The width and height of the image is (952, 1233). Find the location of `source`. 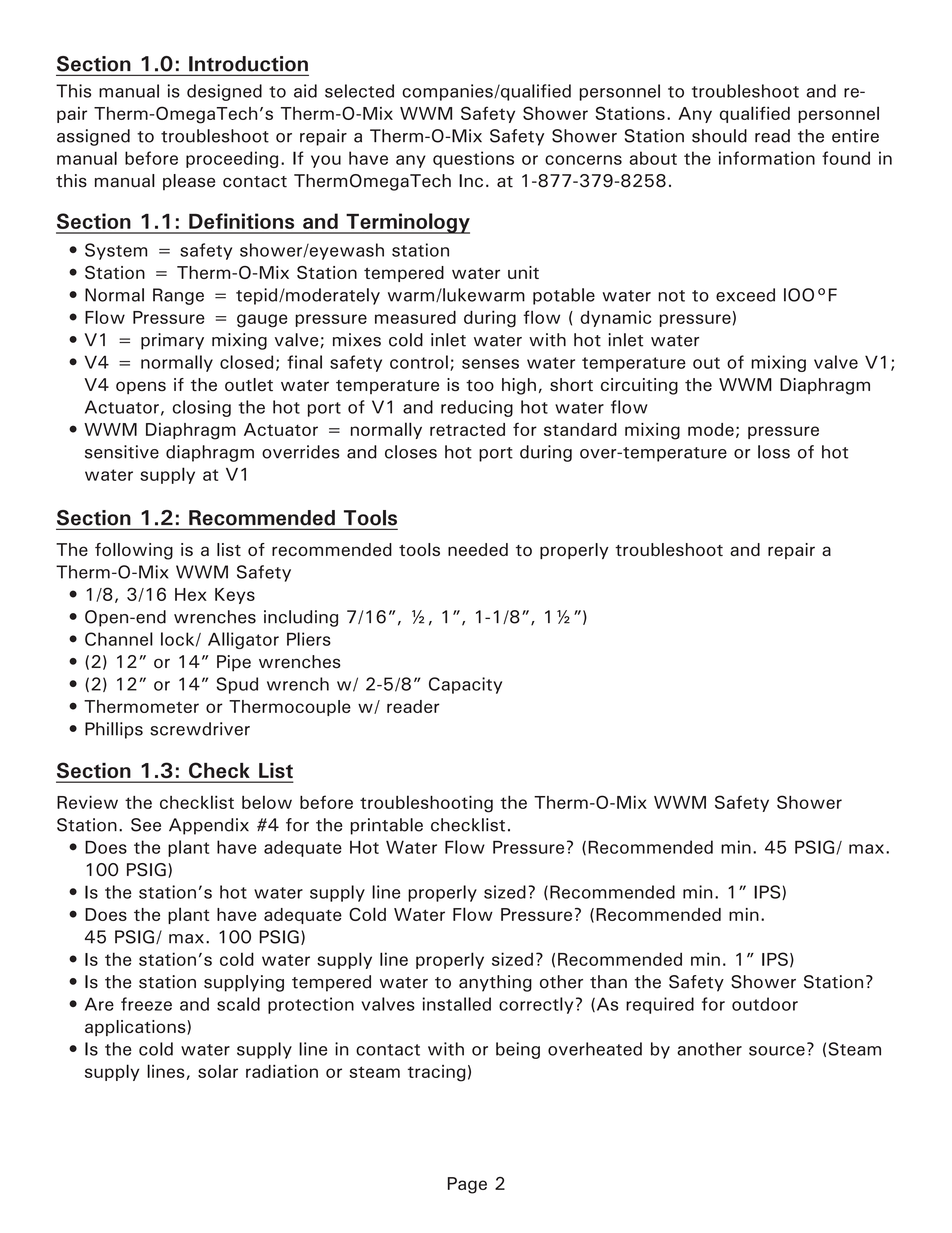

source is located at coordinates (777, 1051).
